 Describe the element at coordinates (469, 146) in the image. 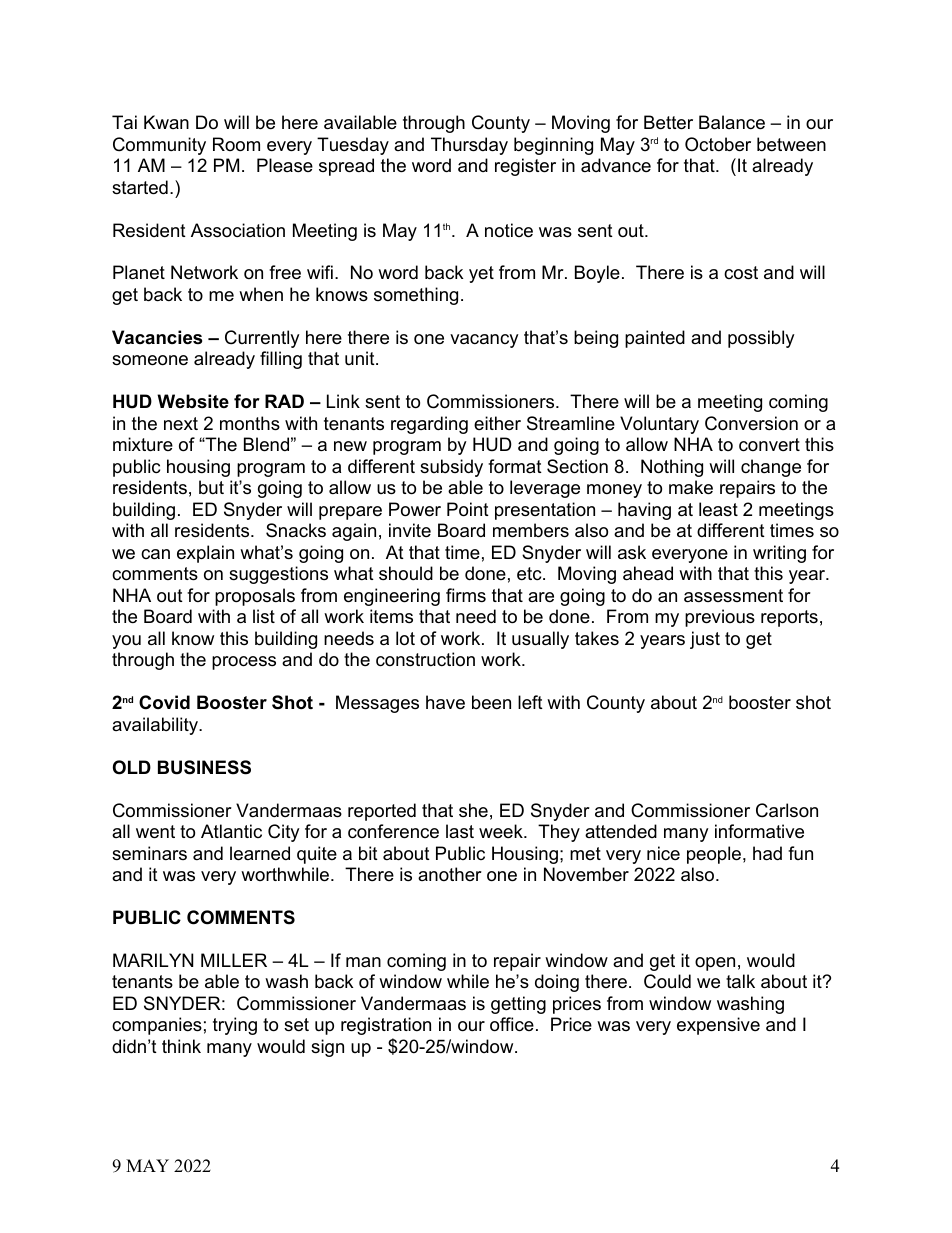

I see `Thursday` at that location.
